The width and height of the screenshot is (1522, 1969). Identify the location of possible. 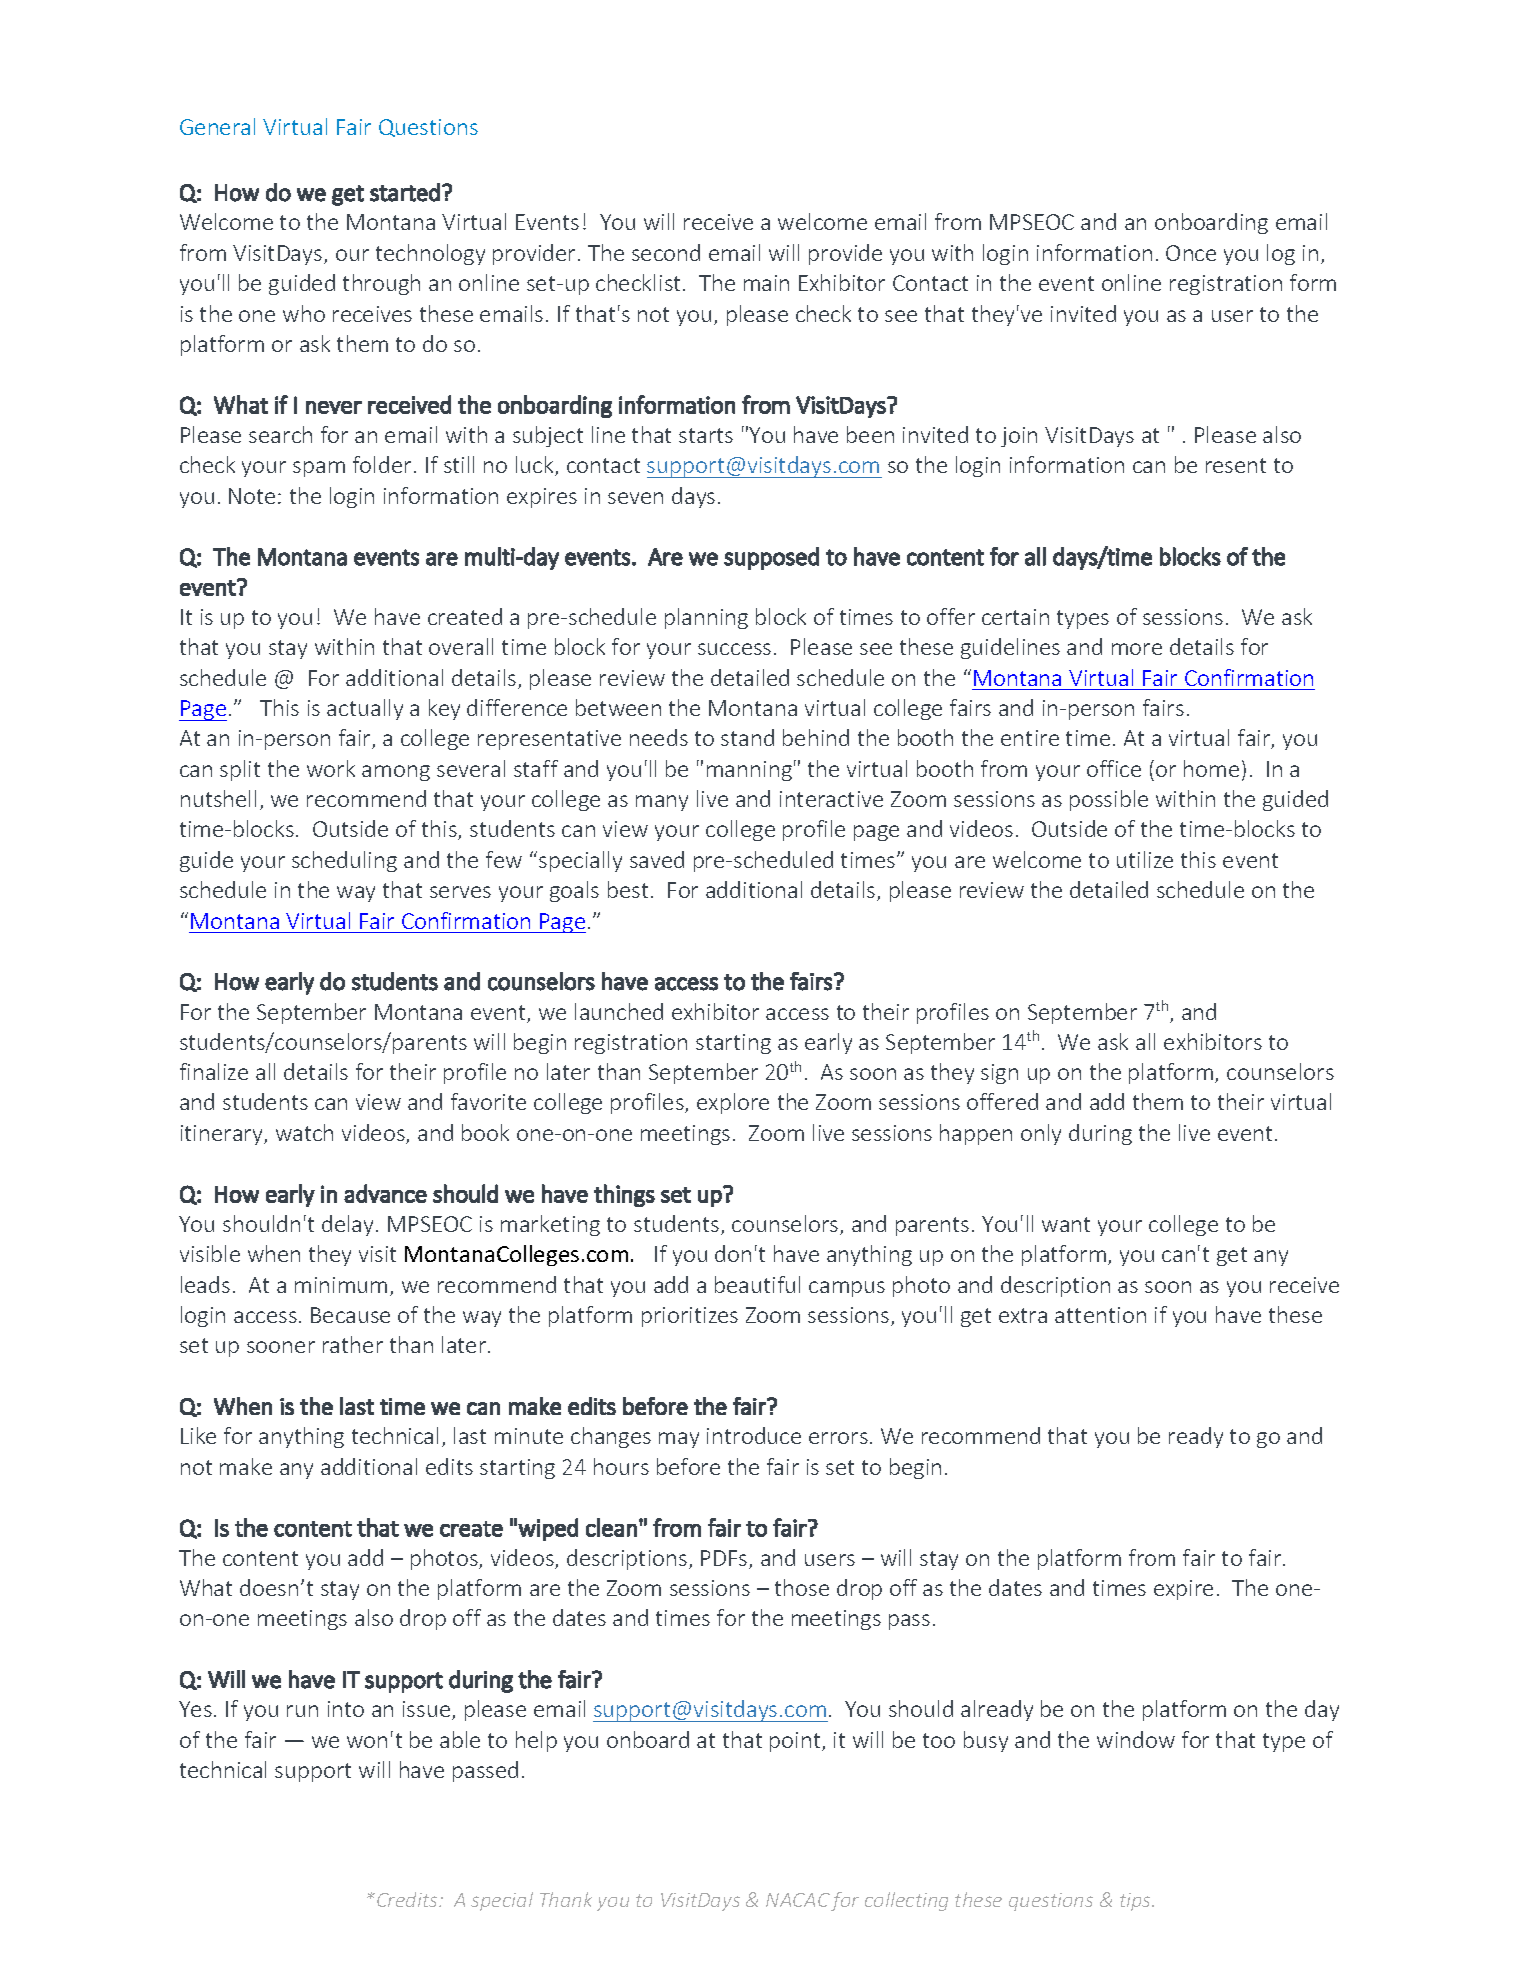
(1109, 800).
